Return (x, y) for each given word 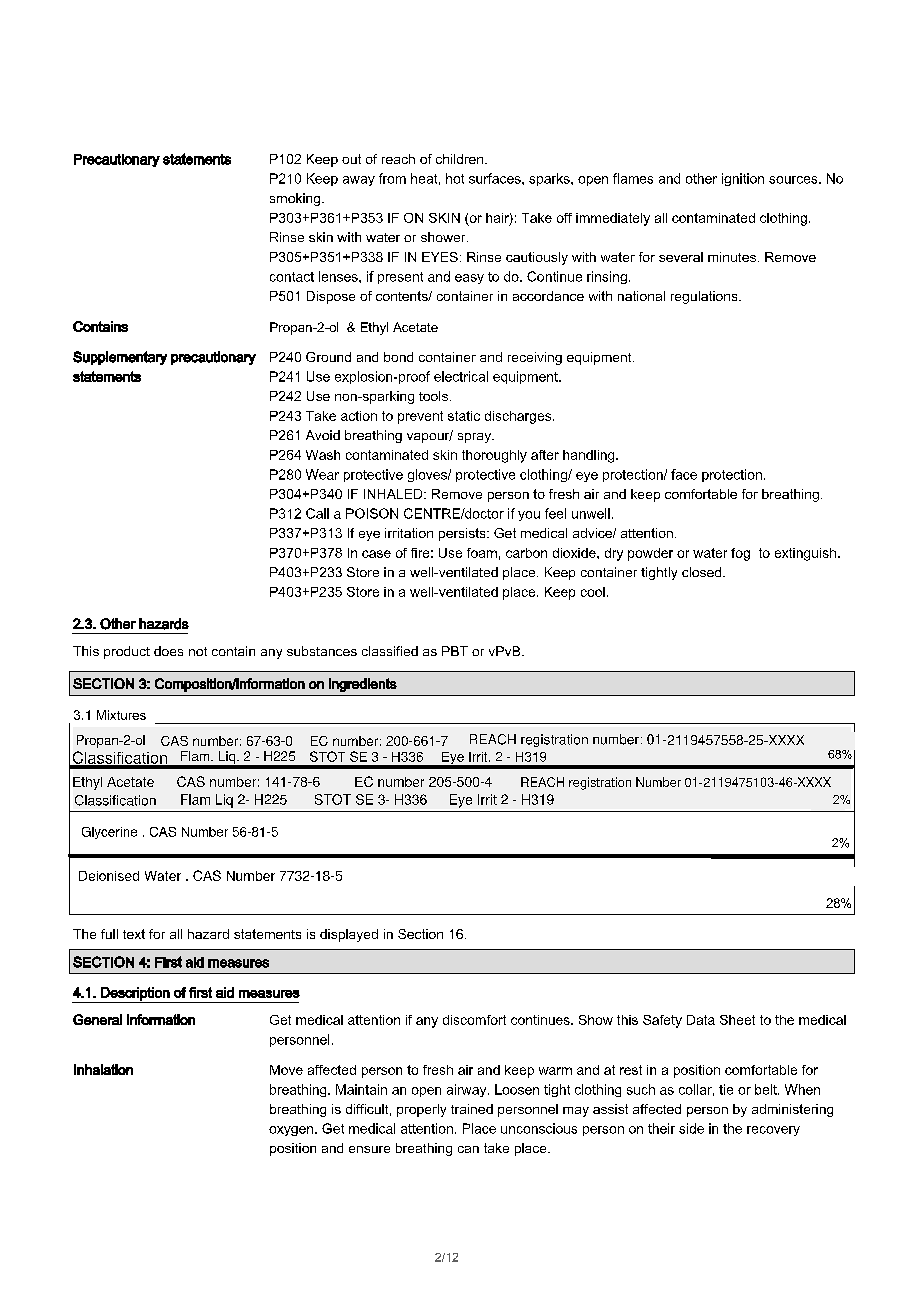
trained (472, 1109)
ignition (743, 179)
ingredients (363, 685)
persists (463, 534)
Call (317, 513)
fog (740, 554)
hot (455, 178)
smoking (296, 199)
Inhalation (103, 1069)
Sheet (737, 1020)
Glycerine (109, 833)
